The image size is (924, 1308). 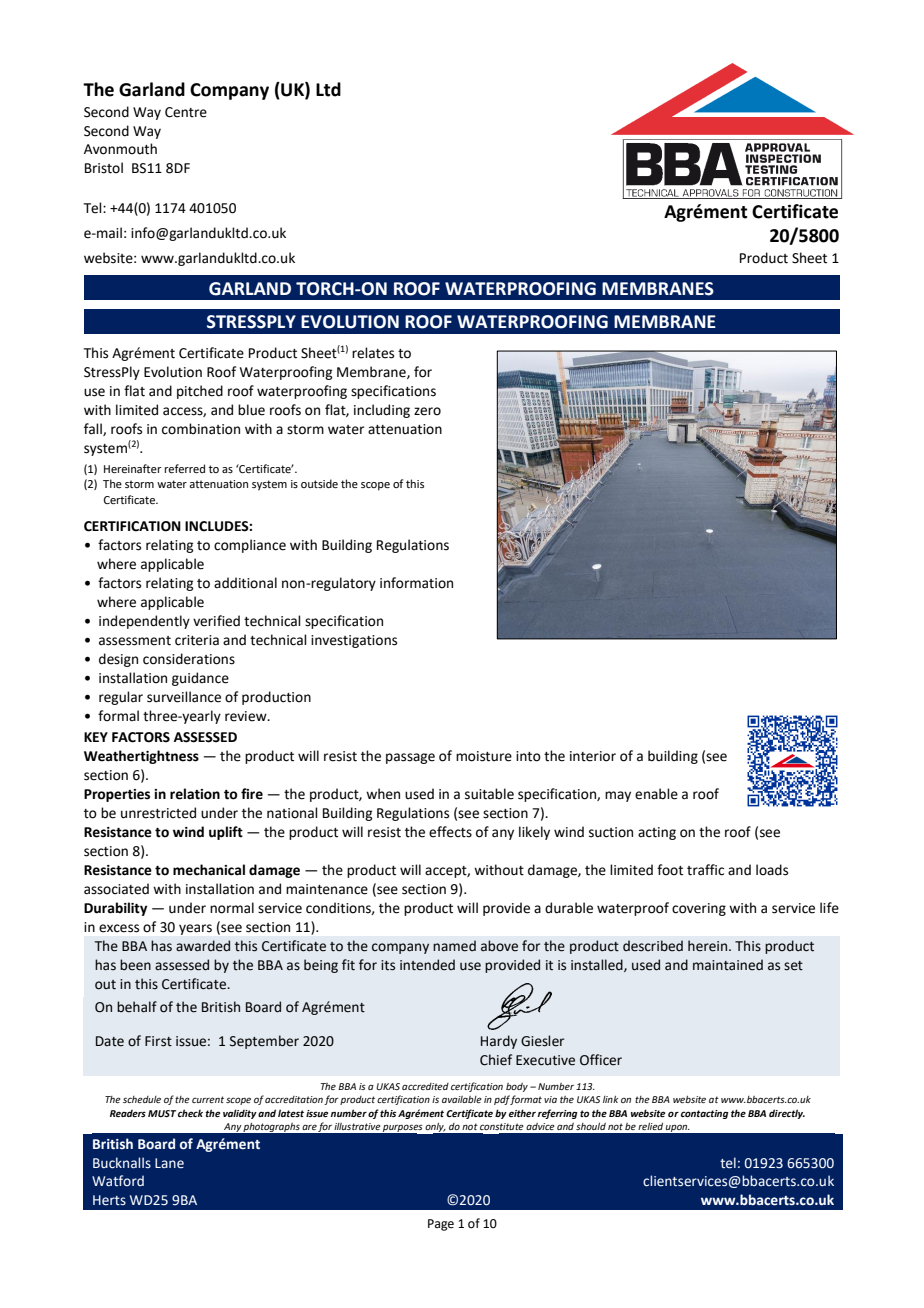 I want to click on years, so click(x=195, y=929).
